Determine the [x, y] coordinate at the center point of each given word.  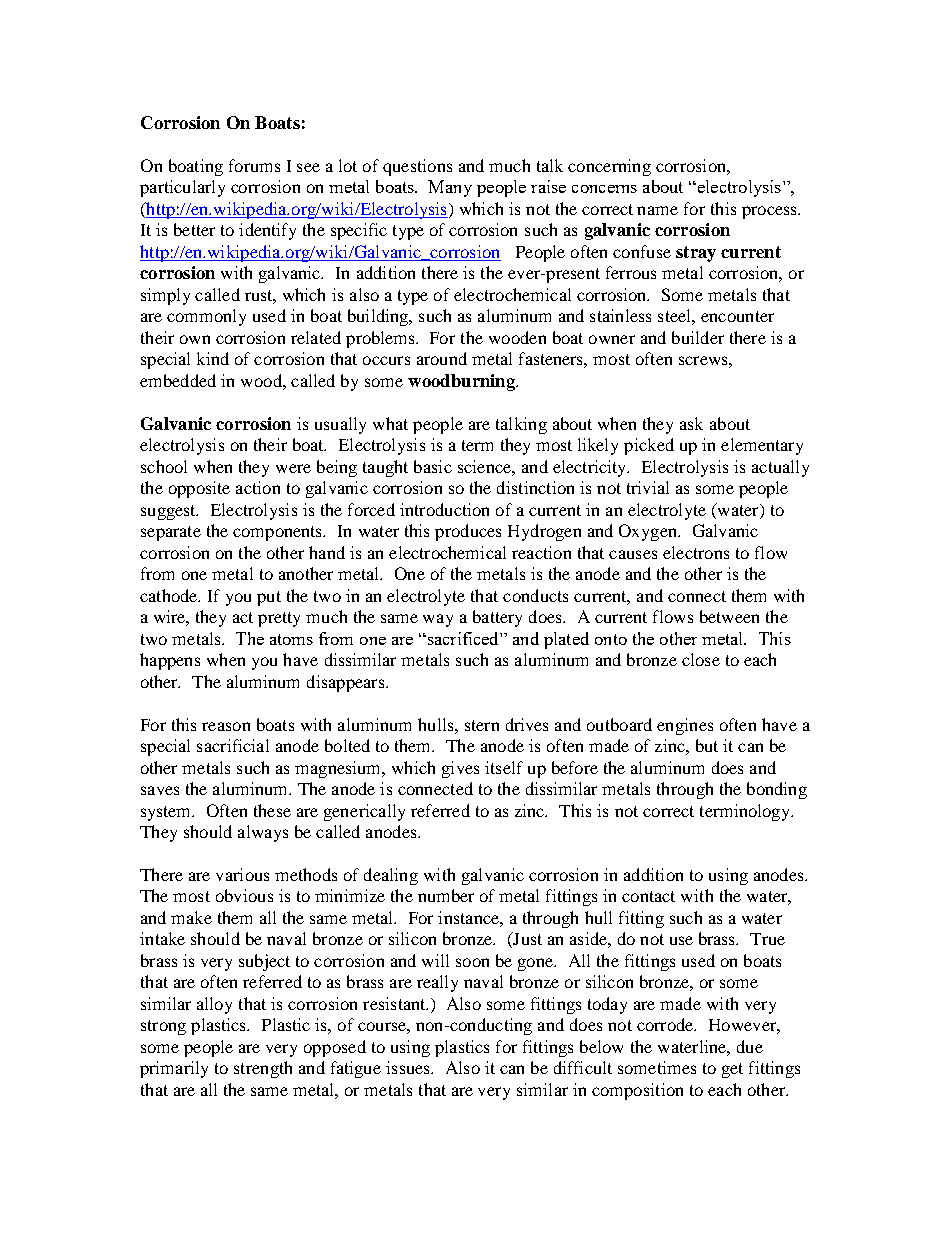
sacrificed [463, 638]
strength [263, 1069]
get [732, 1070]
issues [409, 1067]
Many [450, 188]
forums [254, 165]
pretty [279, 619]
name [657, 210]
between [729, 616]
